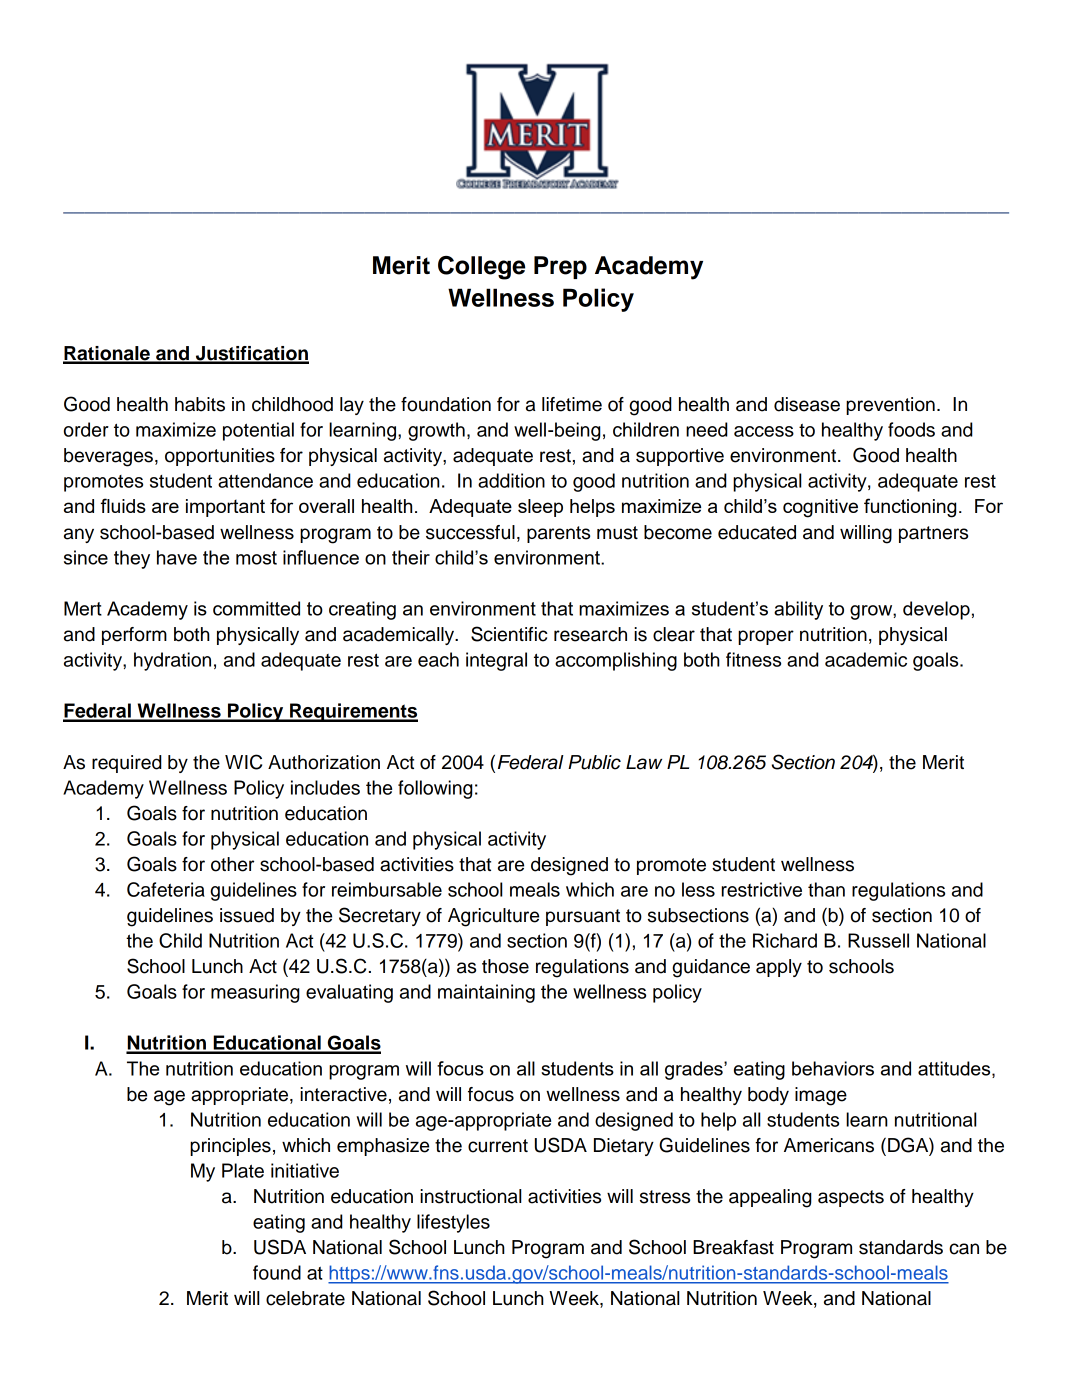 Image resolution: width=1075 pixels, height=1391 pixels. Describe the element at coordinates (820, 508) in the screenshot. I see `cognitive` at that location.
